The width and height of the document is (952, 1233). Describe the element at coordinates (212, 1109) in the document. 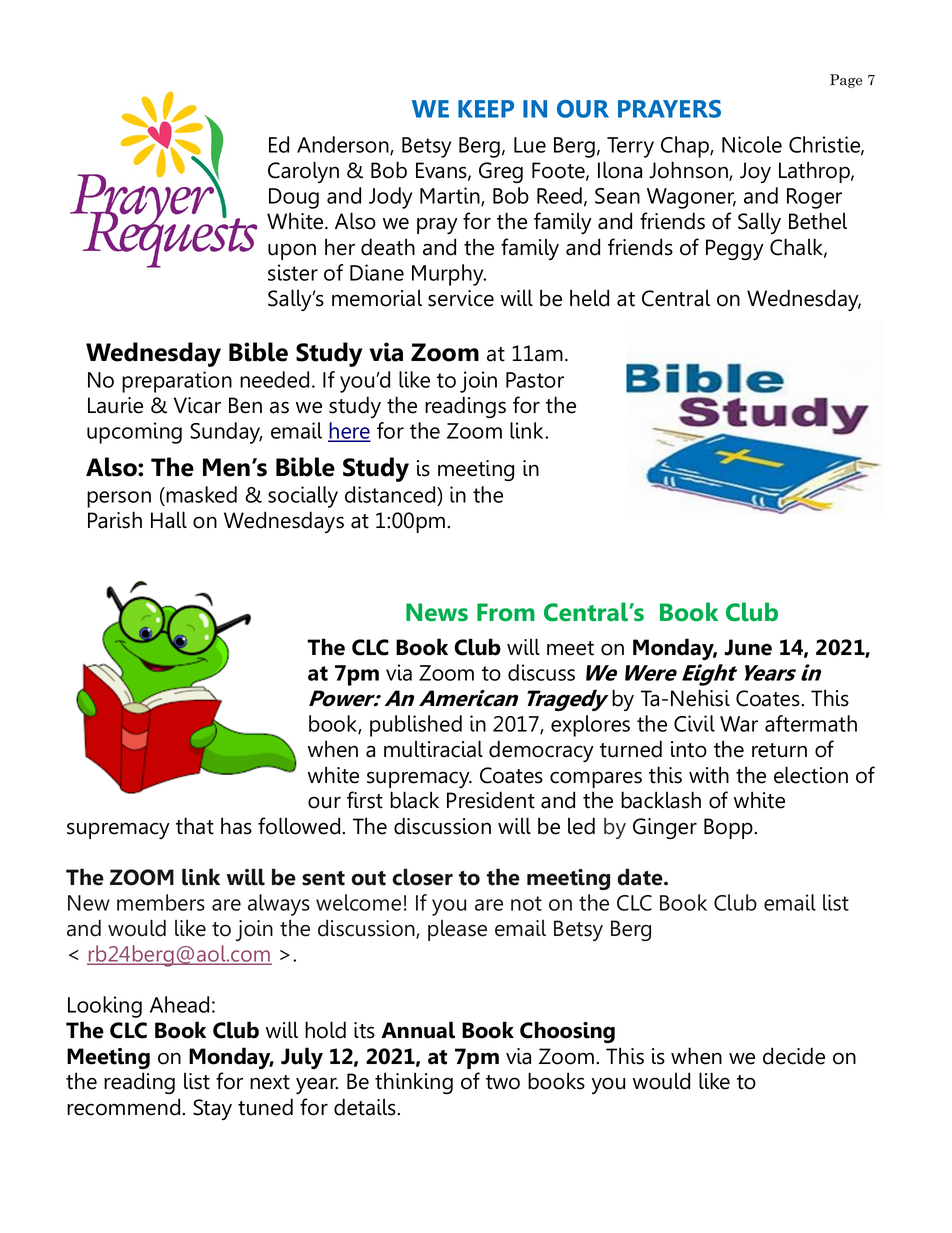

I see `Stay` at that location.
